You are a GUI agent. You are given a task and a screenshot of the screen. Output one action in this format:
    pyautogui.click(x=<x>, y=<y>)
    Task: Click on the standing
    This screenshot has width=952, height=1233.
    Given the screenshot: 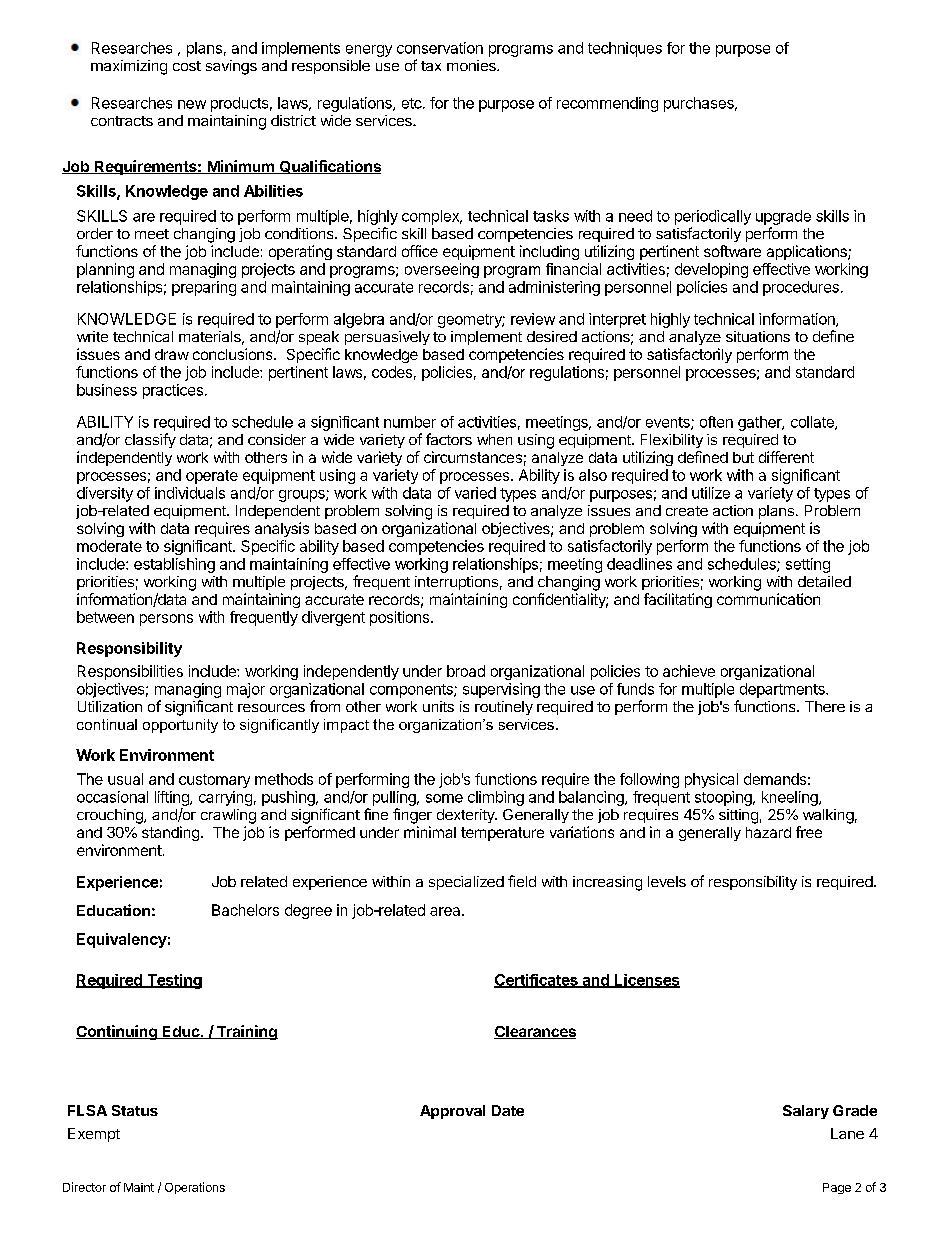 What is the action you would take?
    pyautogui.click(x=170, y=833)
